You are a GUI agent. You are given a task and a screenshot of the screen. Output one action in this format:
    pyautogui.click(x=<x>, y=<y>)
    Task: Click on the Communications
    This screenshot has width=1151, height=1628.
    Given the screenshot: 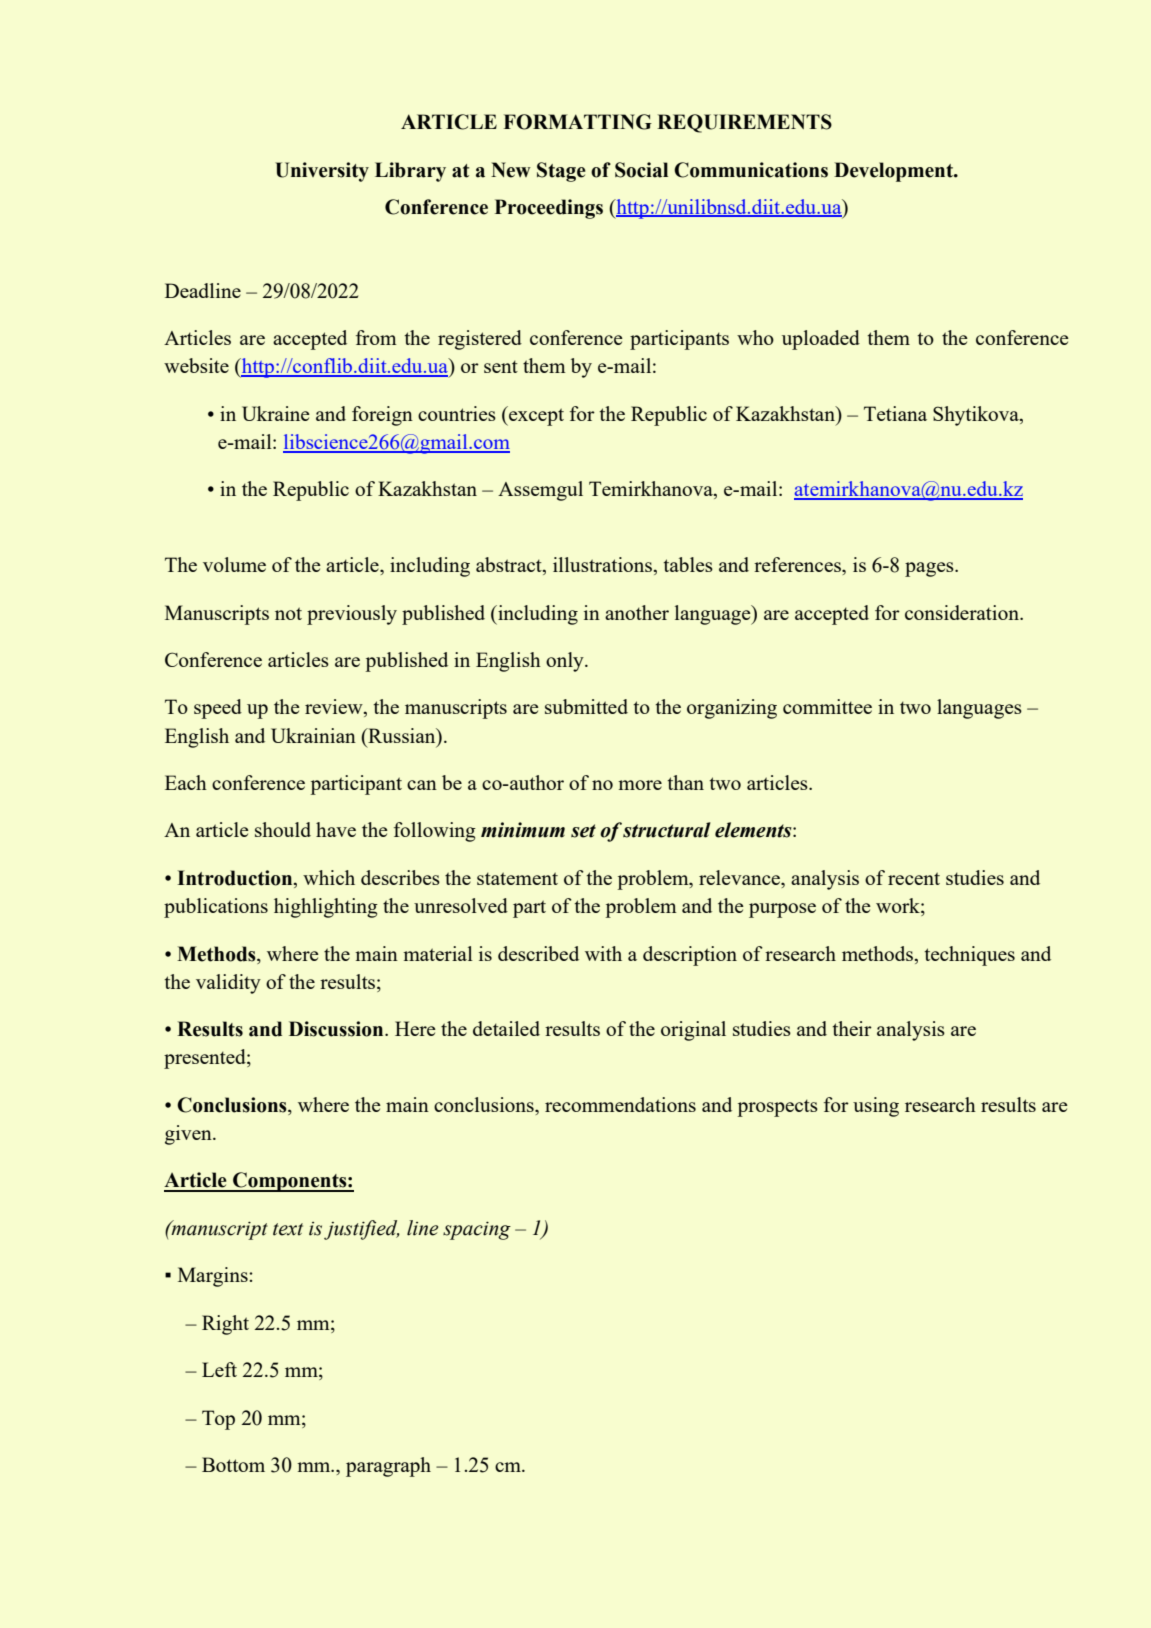 What is the action you would take?
    pyautogui.click(x=751, y=170)
